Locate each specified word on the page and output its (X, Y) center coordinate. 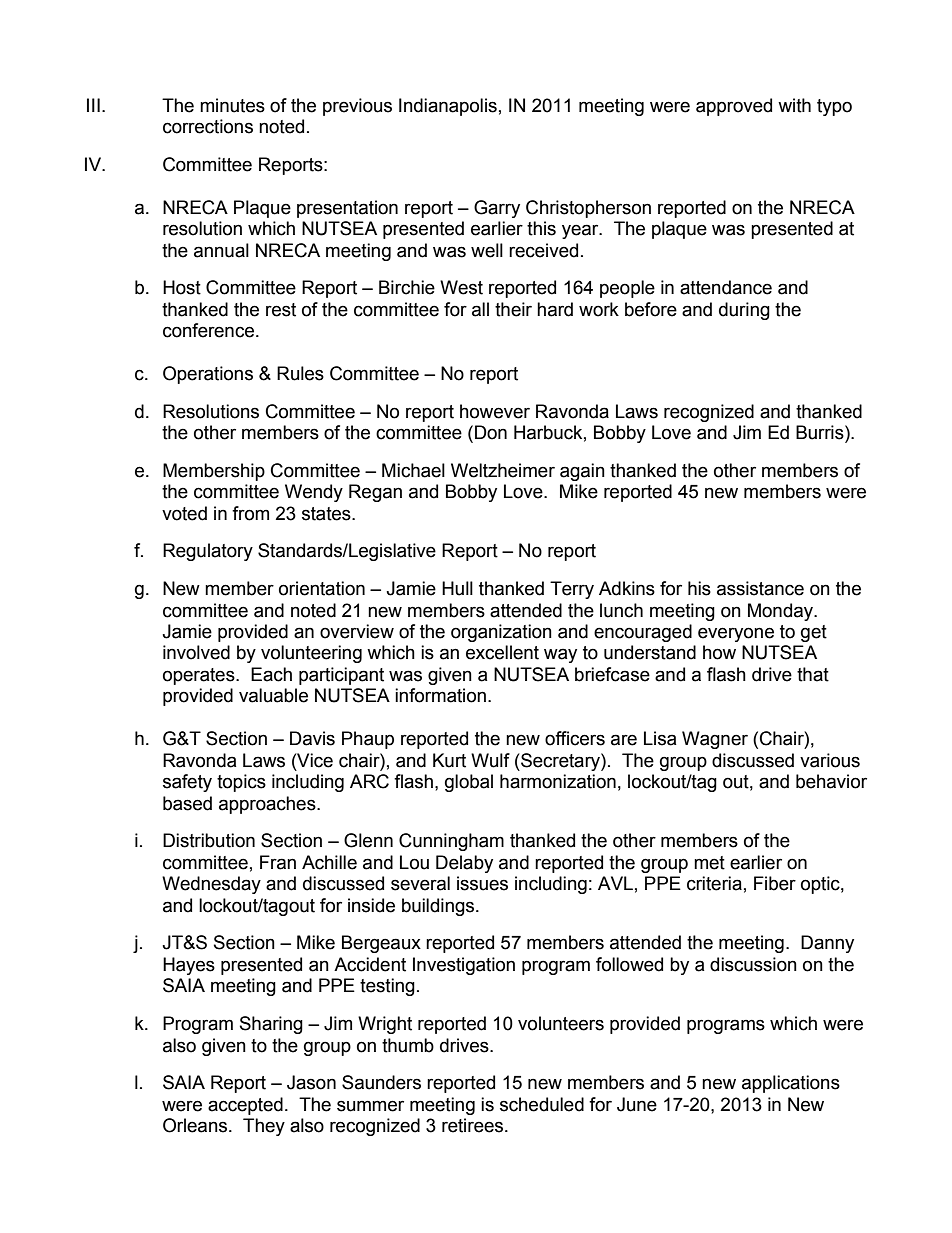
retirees (474, 1125)
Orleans (196, 1125)
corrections (208, 126)
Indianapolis (448, 107)
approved (734, 107)
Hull (457, 588)
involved (196, 652)
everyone (736, 634)
